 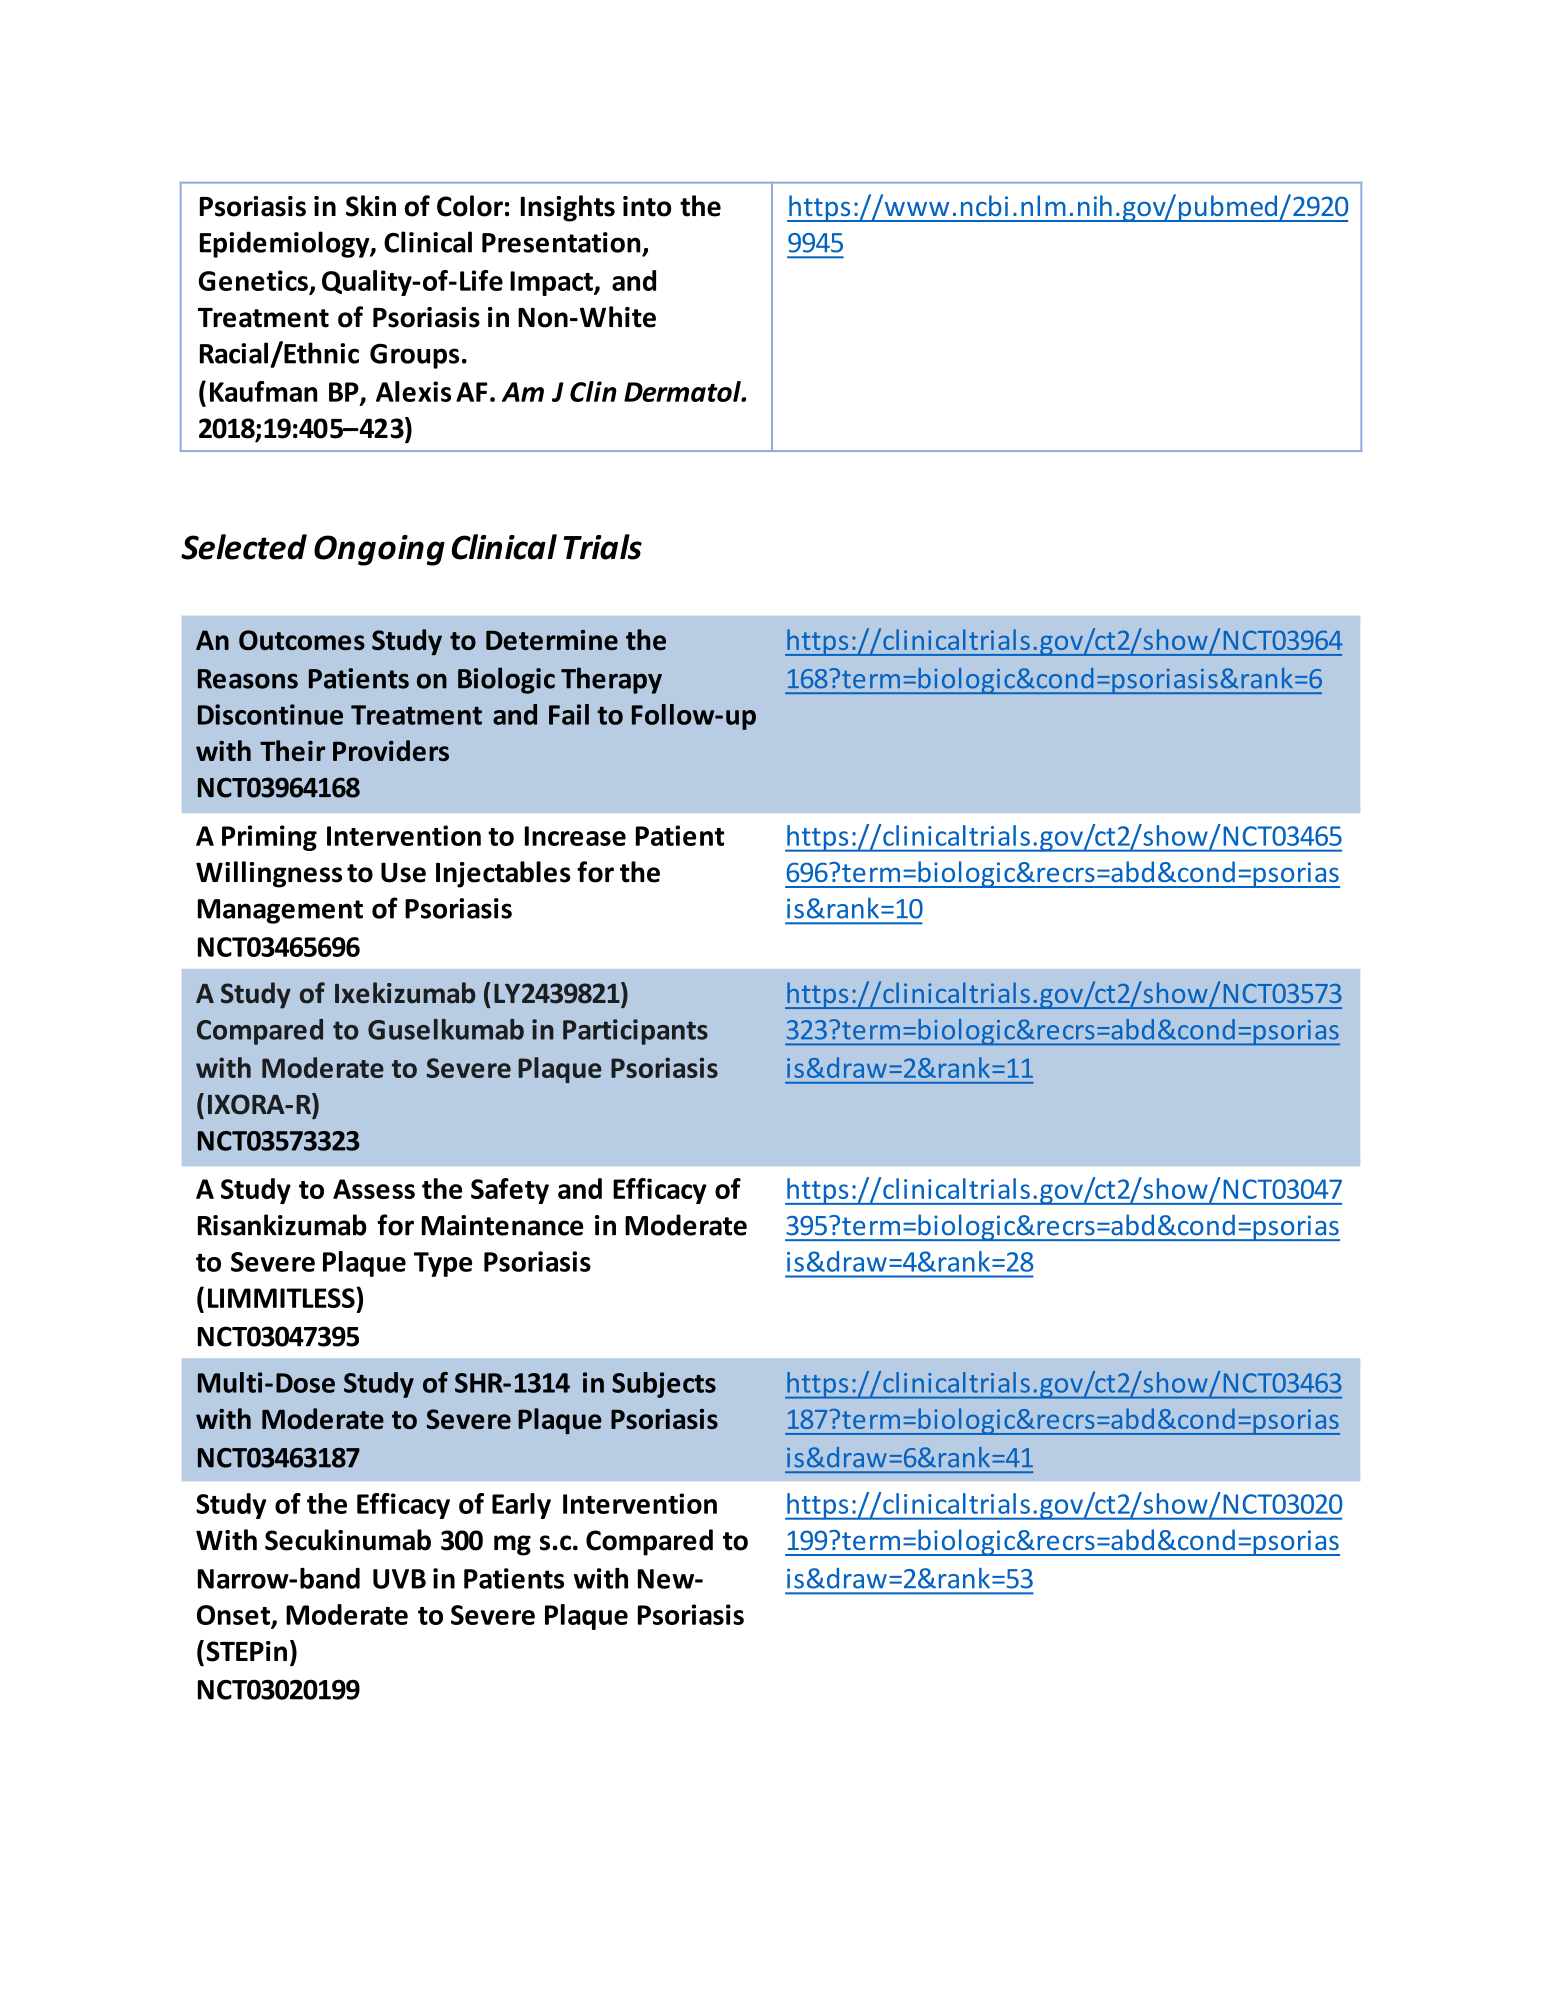 I want to click on Genetics, so click(x=253, y=280).
